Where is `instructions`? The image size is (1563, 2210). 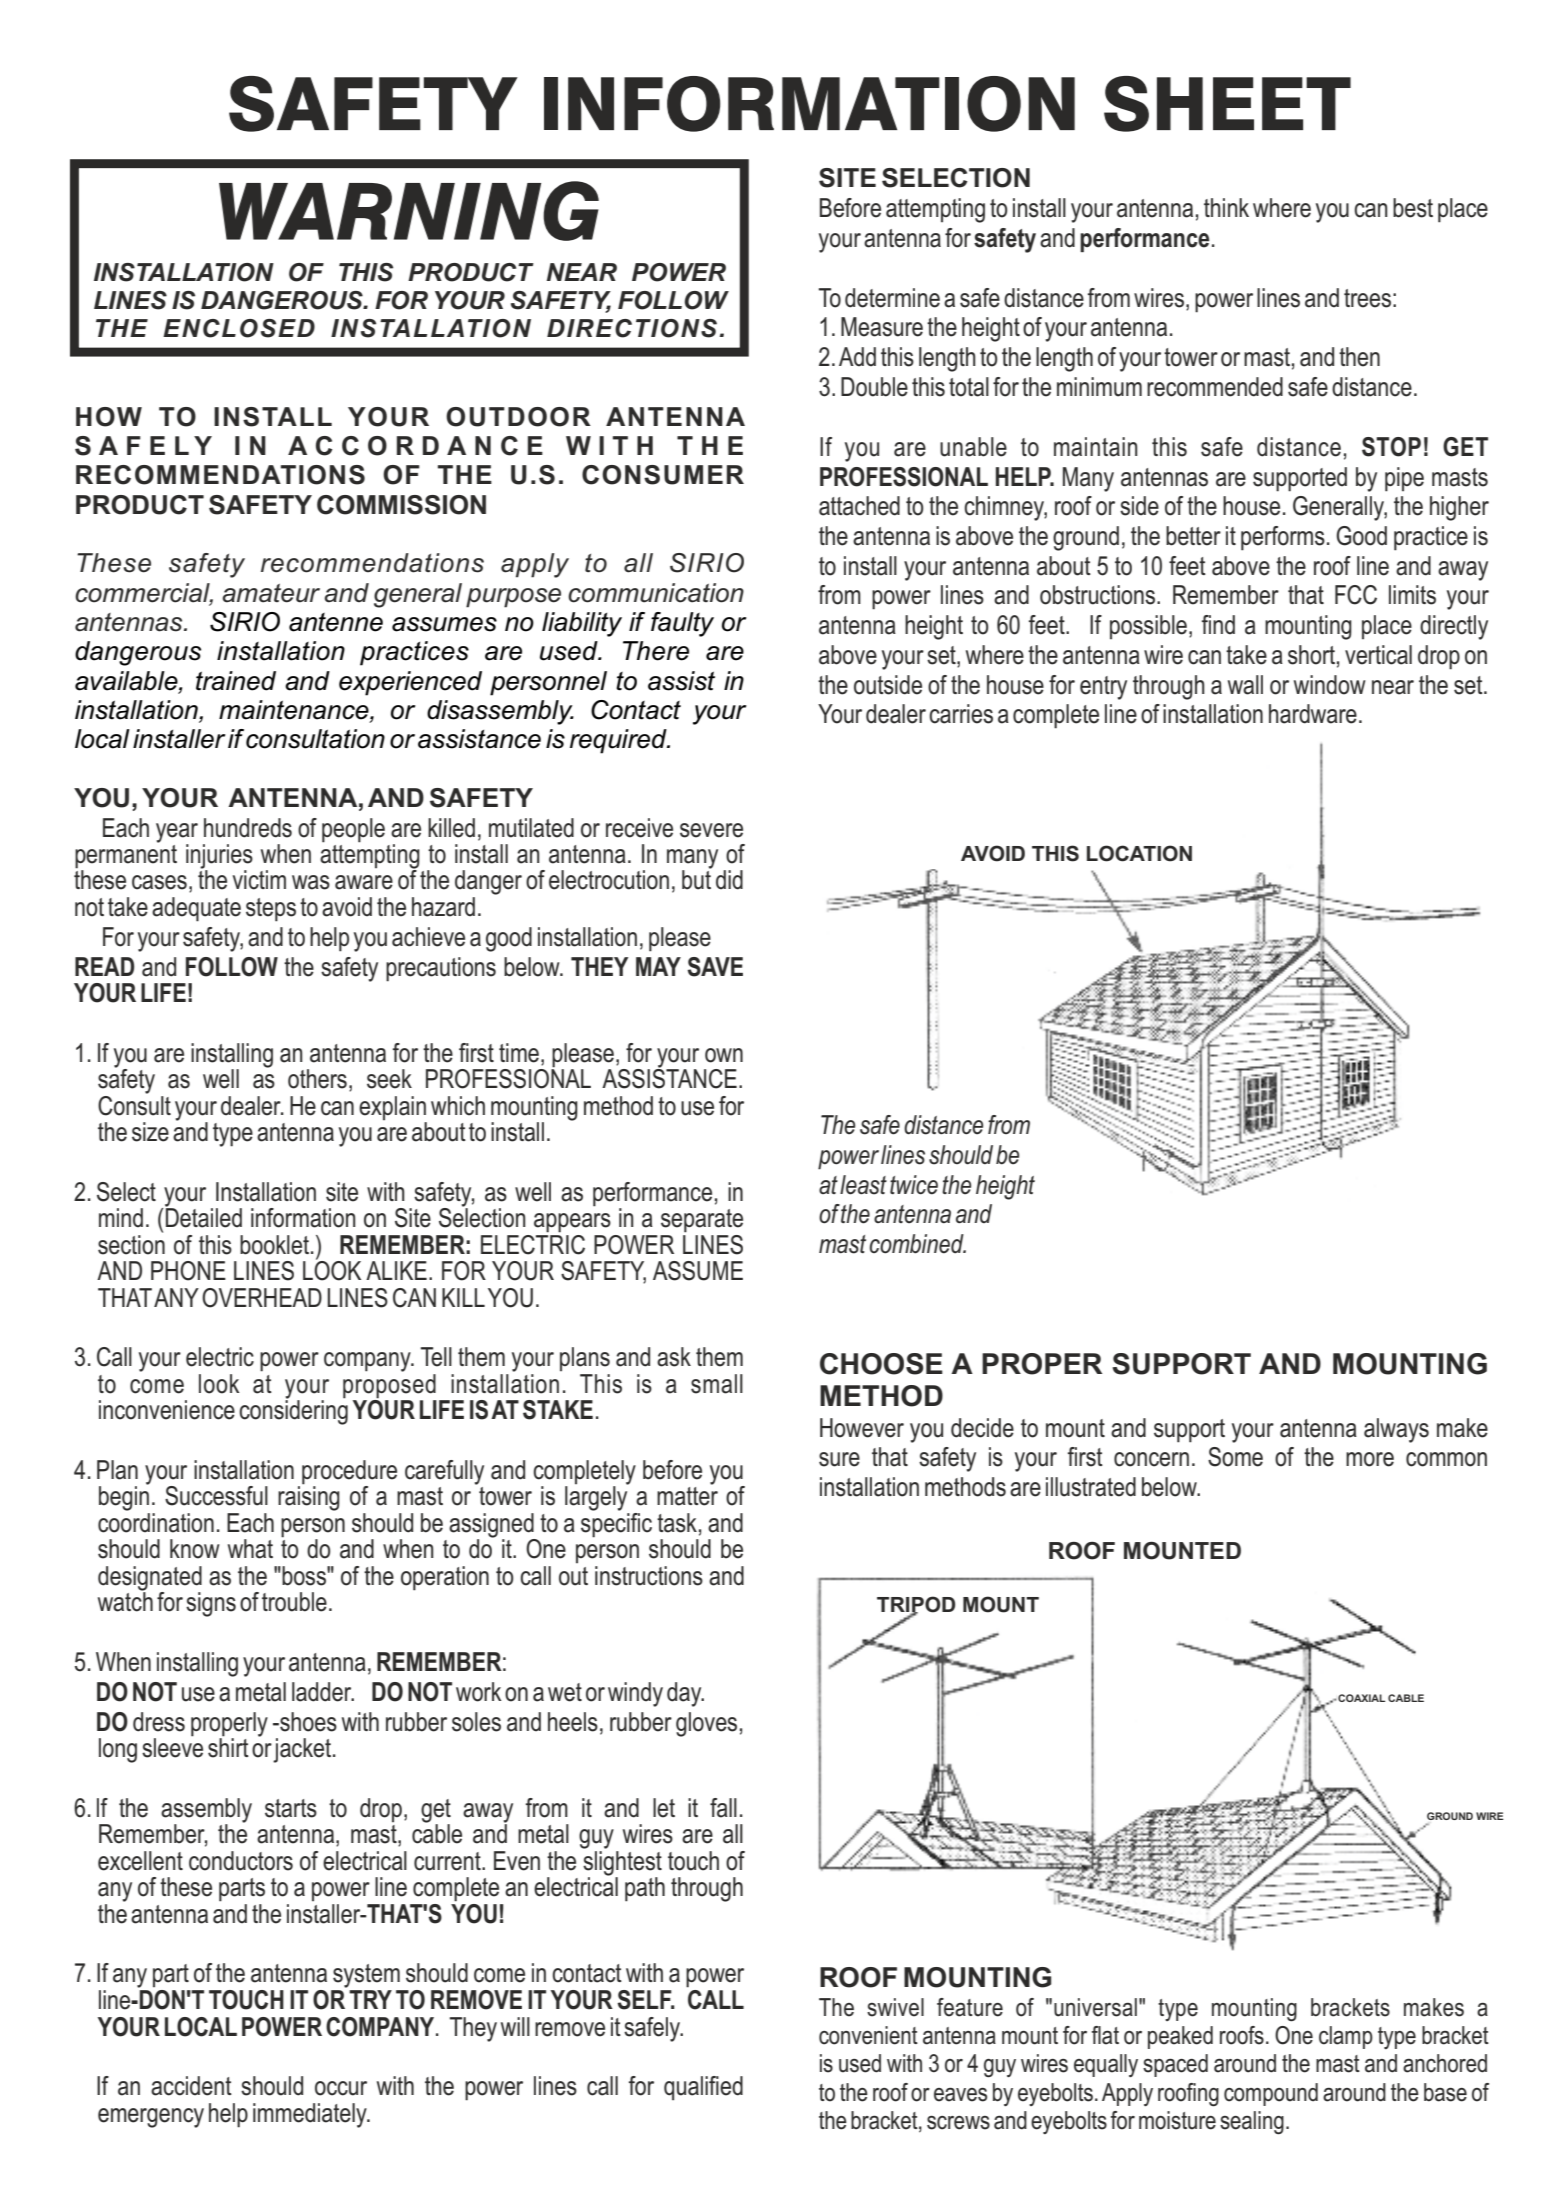
instructions is located at coordinates (649, 1576).
